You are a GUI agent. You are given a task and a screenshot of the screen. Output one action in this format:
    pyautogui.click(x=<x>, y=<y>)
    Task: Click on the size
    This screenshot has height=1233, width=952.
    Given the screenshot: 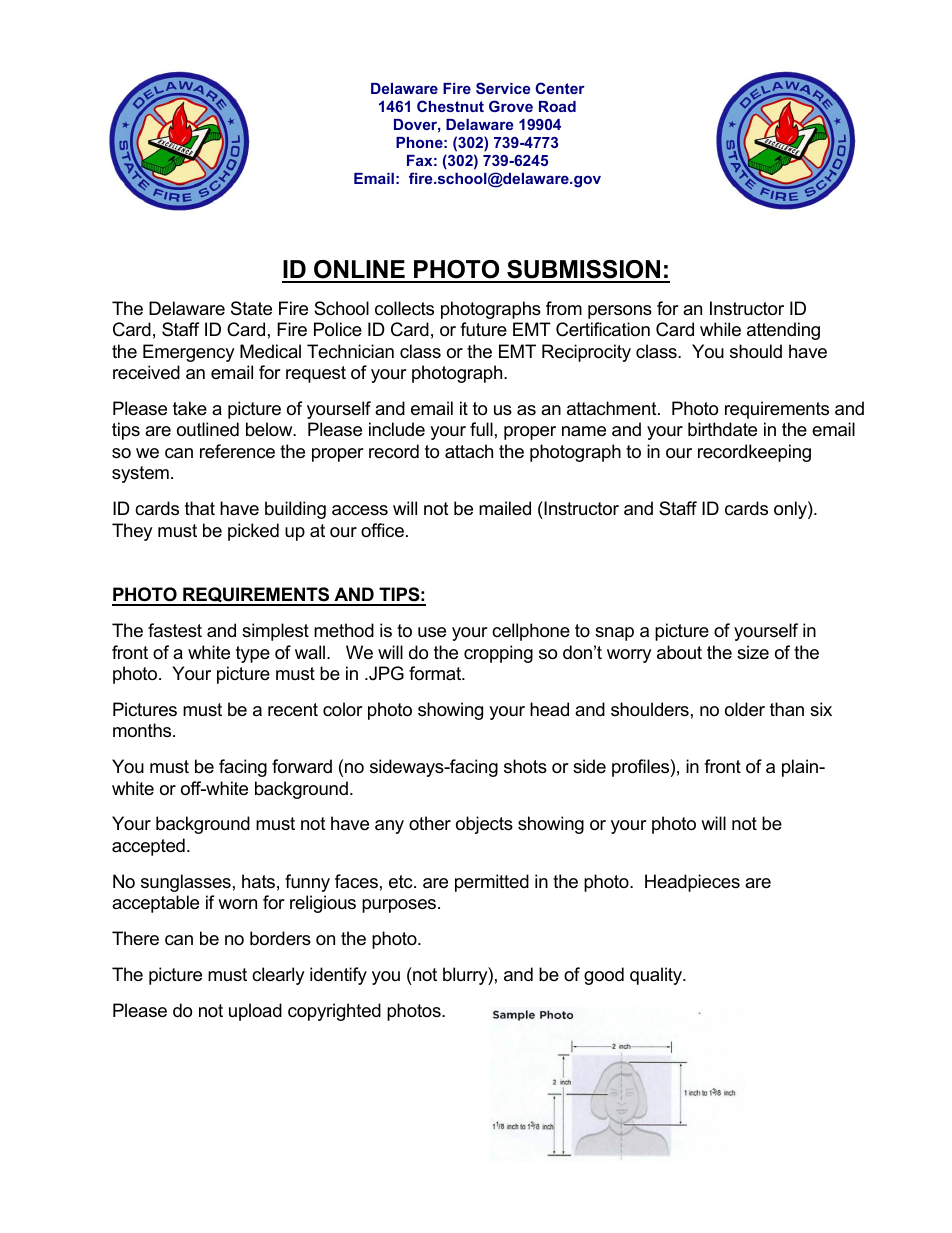 What is the action you would take?
    pyautogui.click(x=753, y=652)
